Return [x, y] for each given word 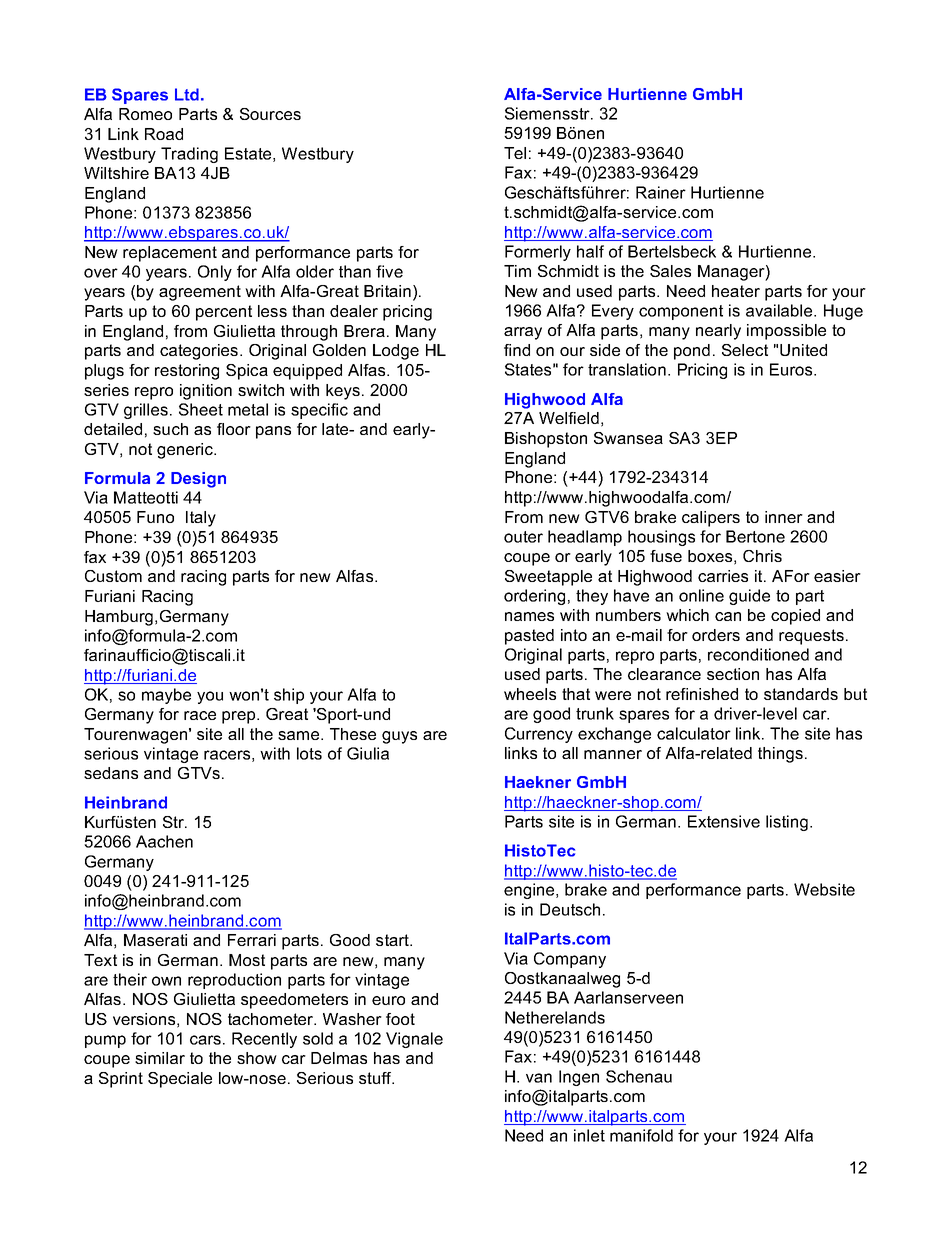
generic [186, 451]
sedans [111, 773]
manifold [641, 1135]
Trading [189, 155]
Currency [539, 735]
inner [784, 517]
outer [523, 537]
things [780, 755]
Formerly [538, 253]
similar [160, 1058]
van [539, 1078]
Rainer [661, 192]
